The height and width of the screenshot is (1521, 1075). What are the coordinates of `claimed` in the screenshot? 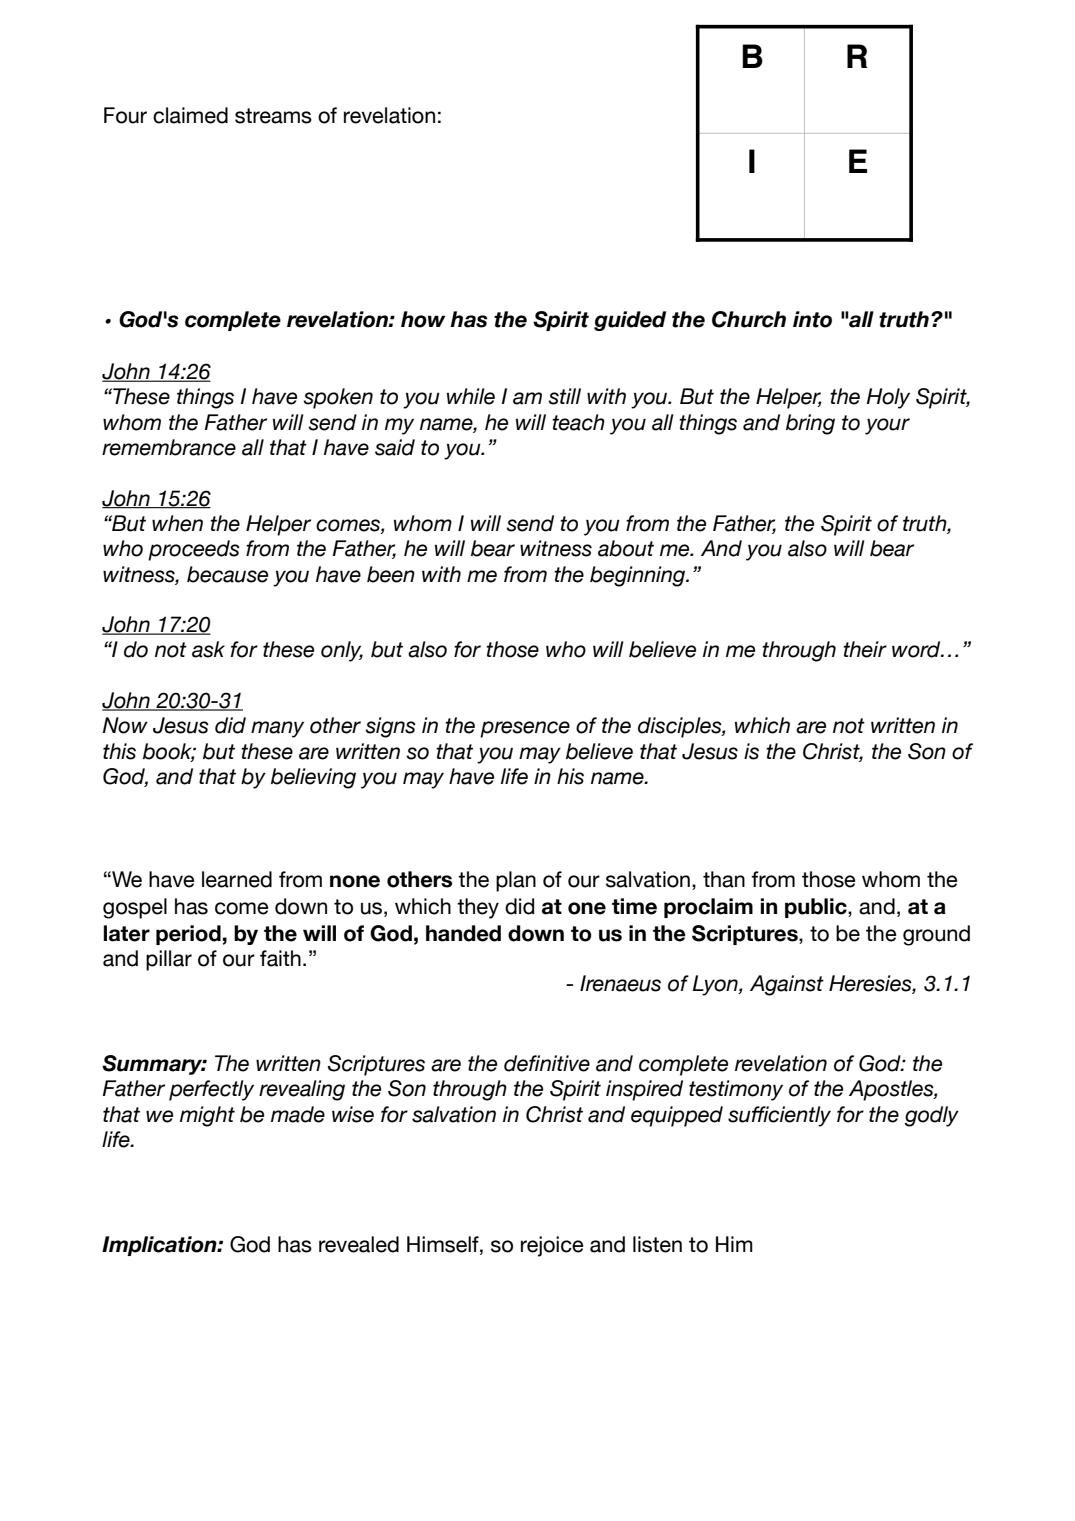 It's located at (190, 115).
